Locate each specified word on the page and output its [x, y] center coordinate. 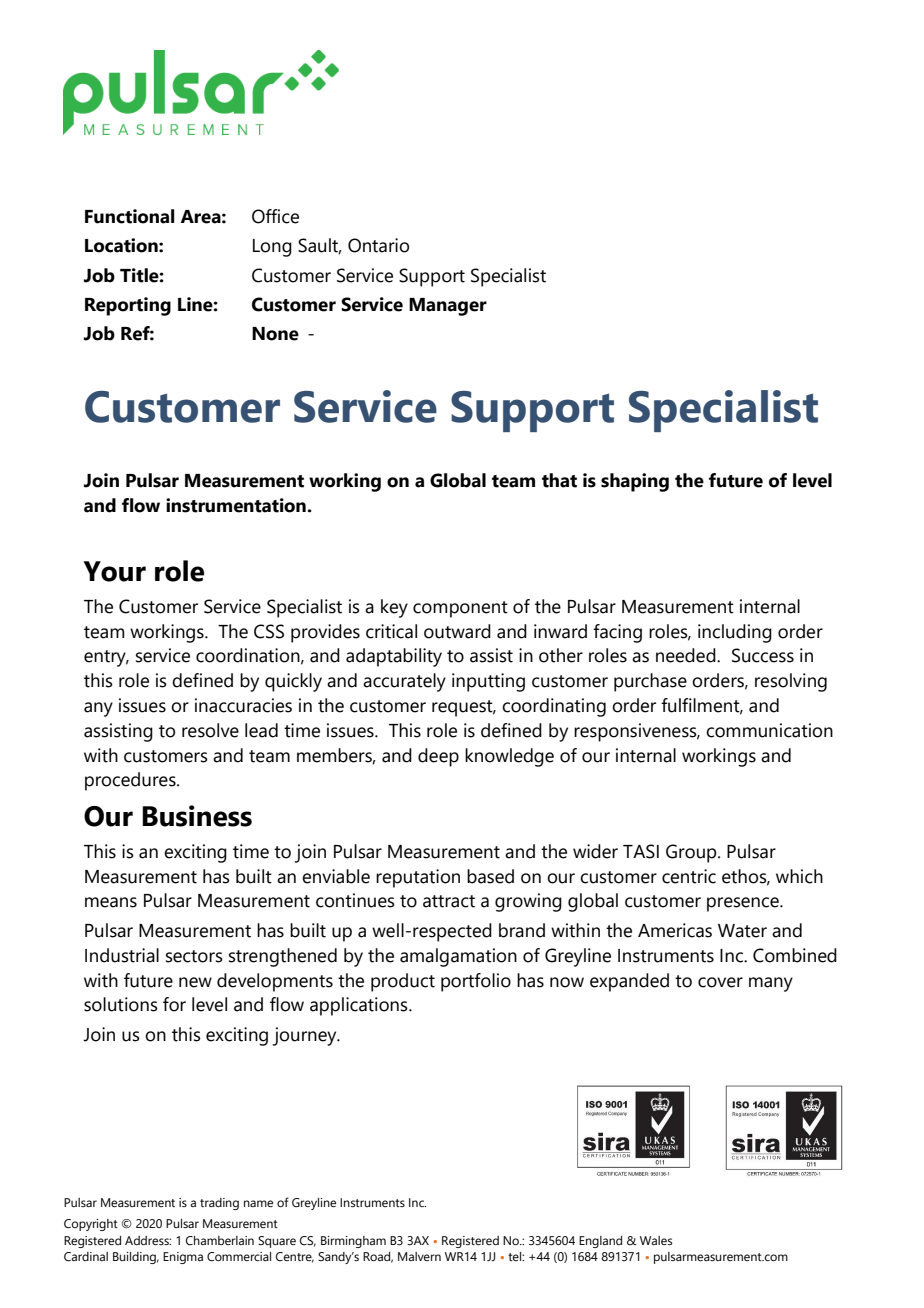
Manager [448, 307]
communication [769, 730]
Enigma [183, 1258]
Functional [130, 216]
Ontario [378, 245]
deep [438, 757]
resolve [210, 730]
